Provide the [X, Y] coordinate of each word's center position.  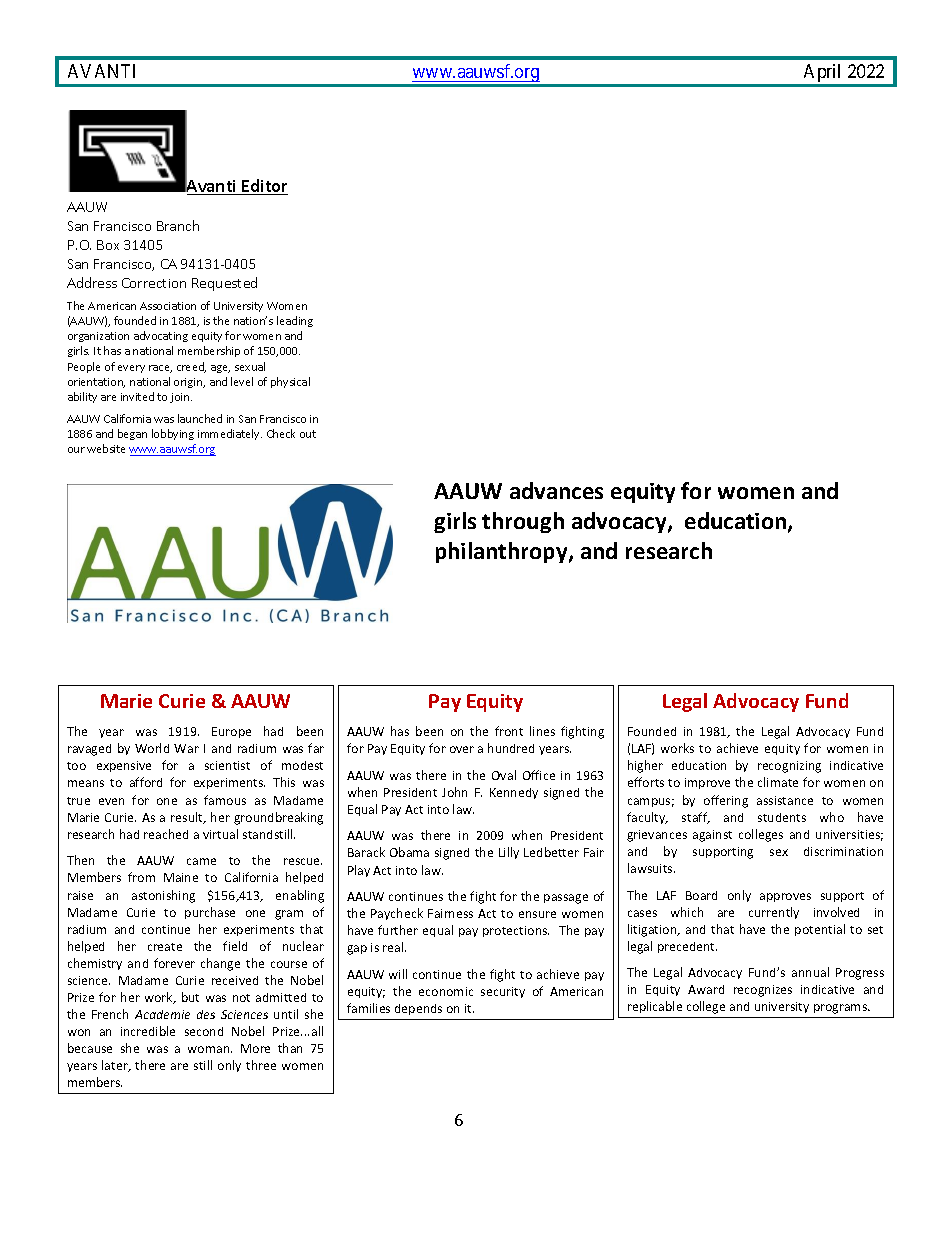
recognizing [789, 767]
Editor [264, 187]
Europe [231, 732]
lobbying [173, 434]
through [523, 522]
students [782, 817]
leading [295, 321]
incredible [148, 1031]
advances [556, 490]
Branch [178, 225]
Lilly [509, 853]
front [509, 731]
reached [166, 834]
